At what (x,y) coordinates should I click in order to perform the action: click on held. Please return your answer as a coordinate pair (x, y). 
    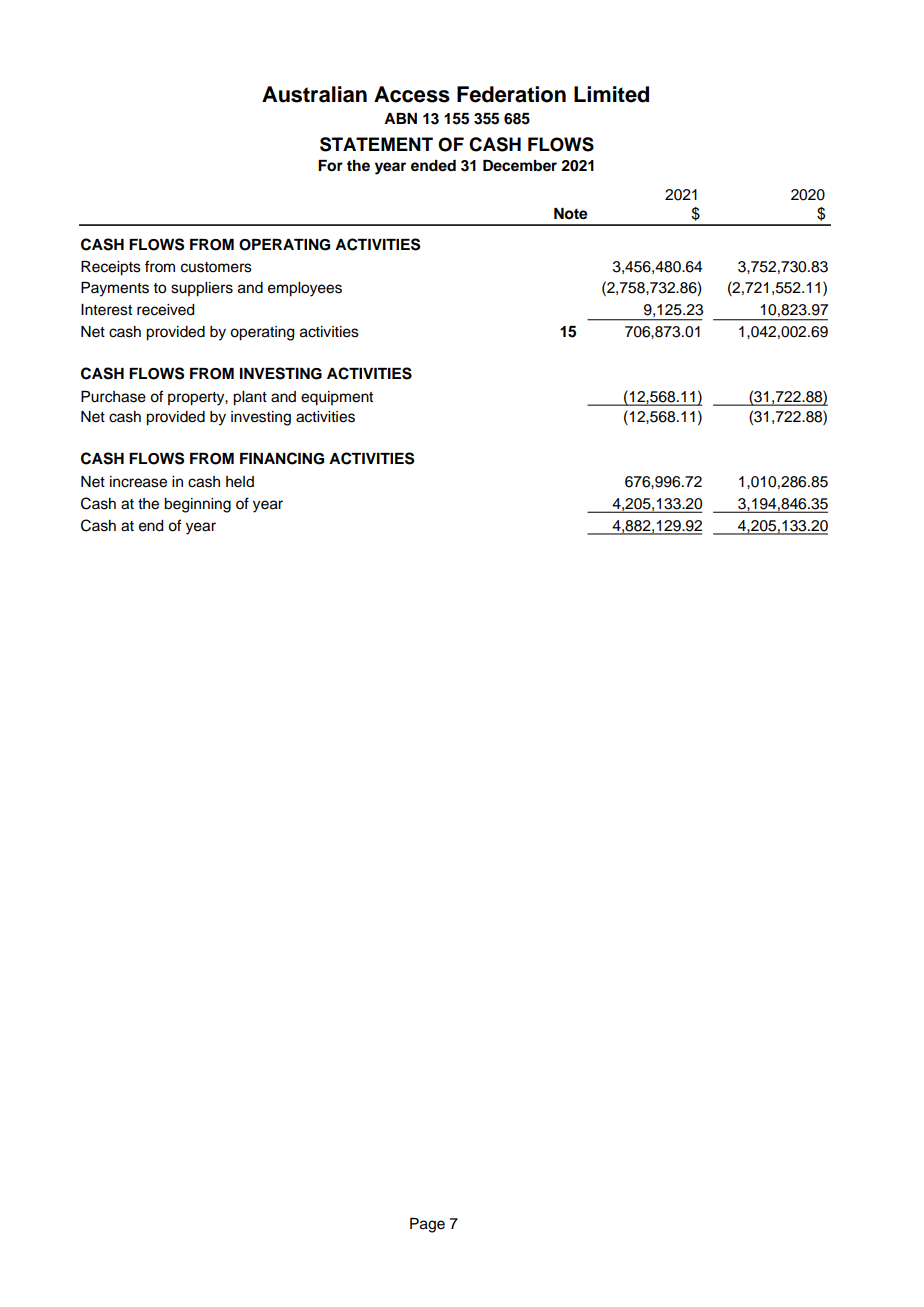
    Looking at the image, I should click on (240, 482).
